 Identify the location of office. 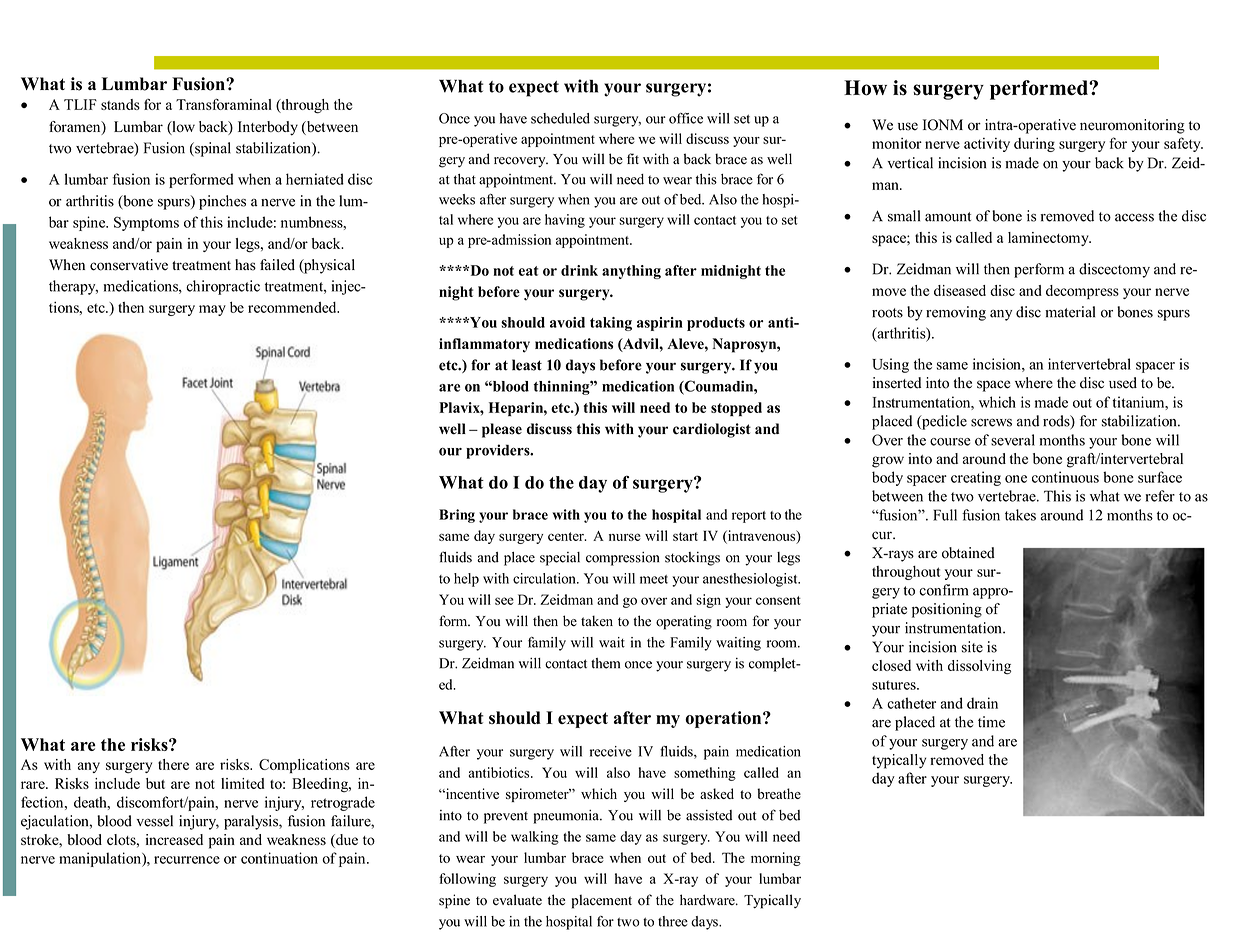
(686, 118).
